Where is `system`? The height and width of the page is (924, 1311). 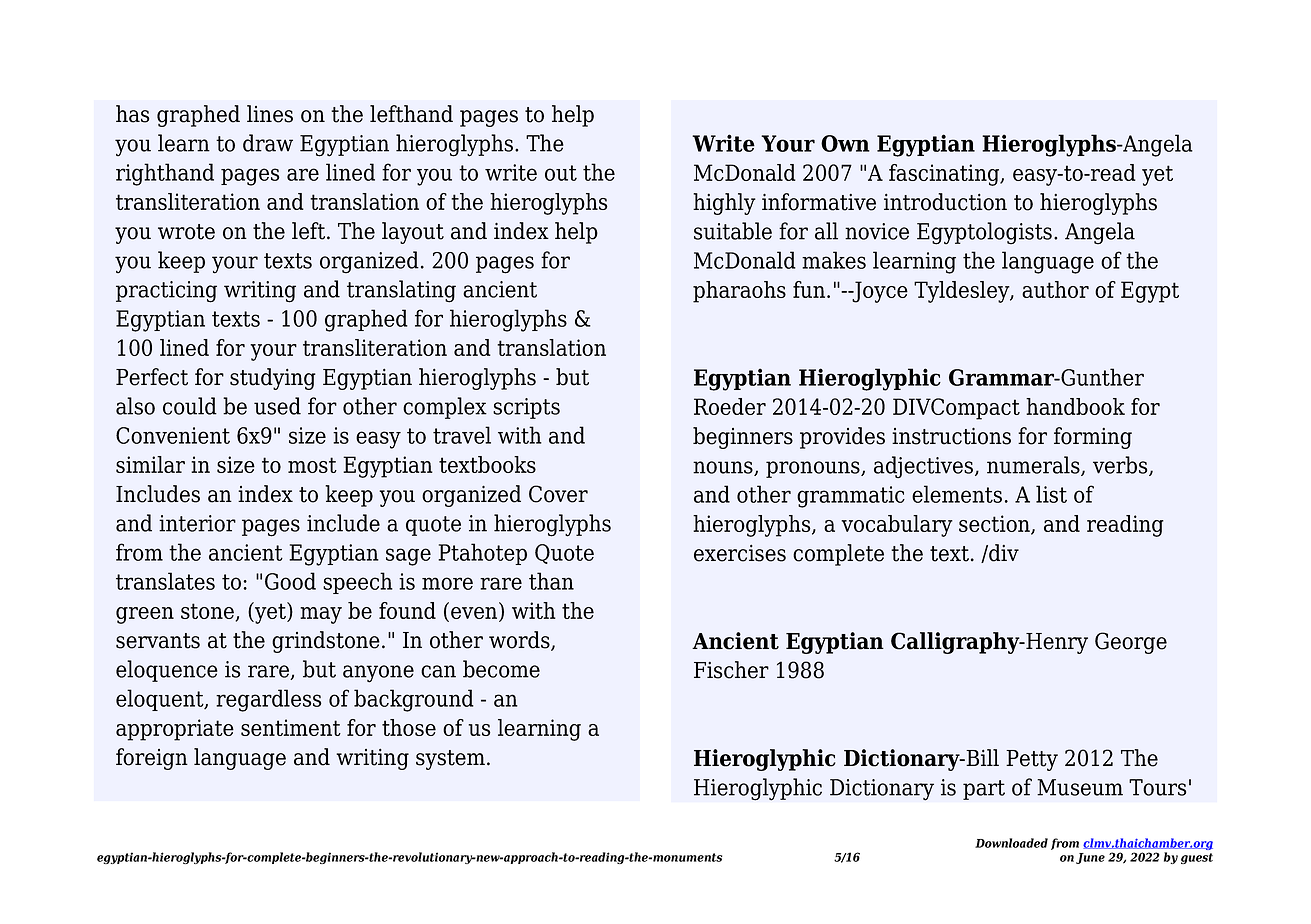 system is located at coordinates (450, 760).
